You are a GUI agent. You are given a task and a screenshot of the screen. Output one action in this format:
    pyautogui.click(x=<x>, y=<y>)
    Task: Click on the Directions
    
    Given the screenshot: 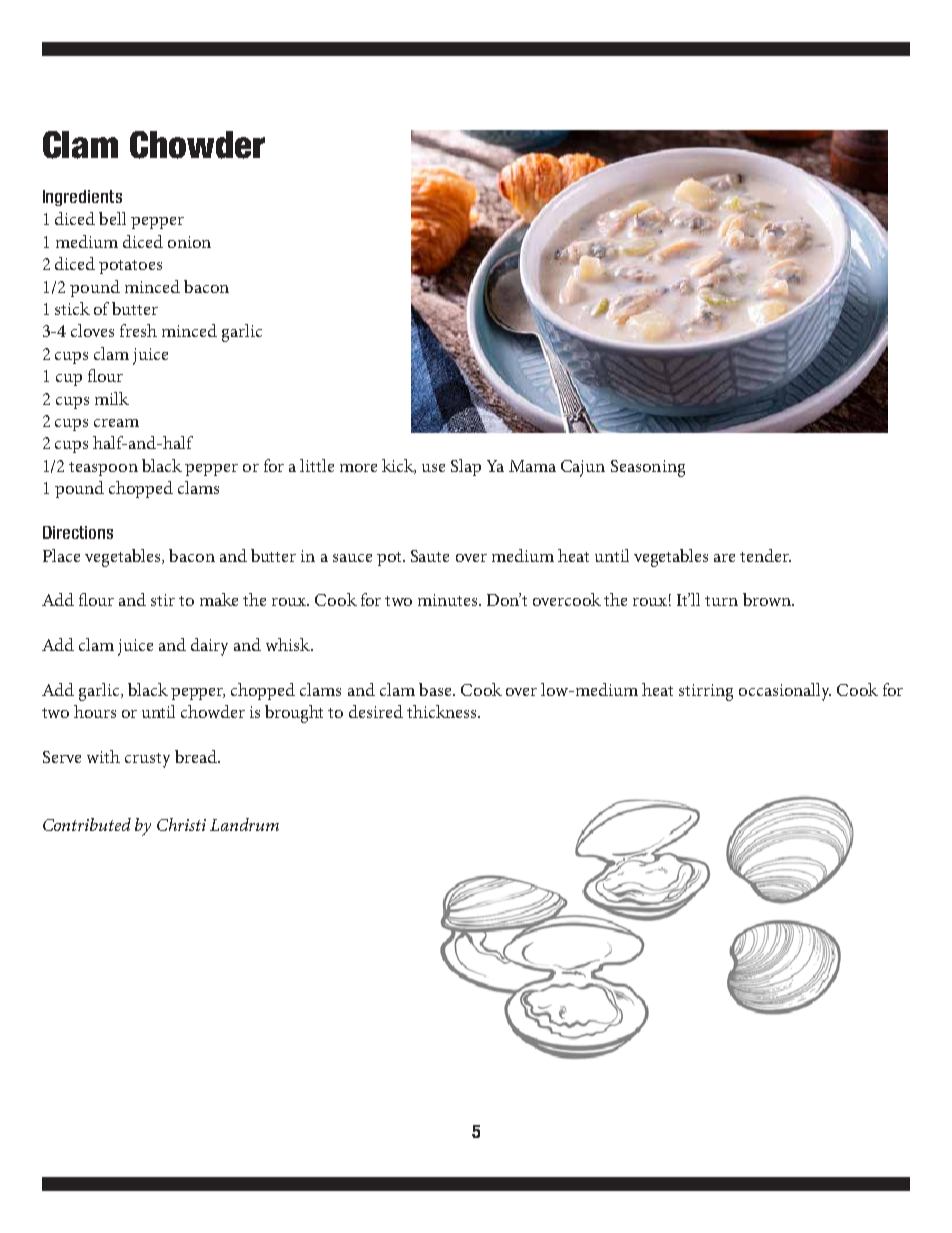 What is the action you would take?
    pyautogui.click(x=78, y=532)
